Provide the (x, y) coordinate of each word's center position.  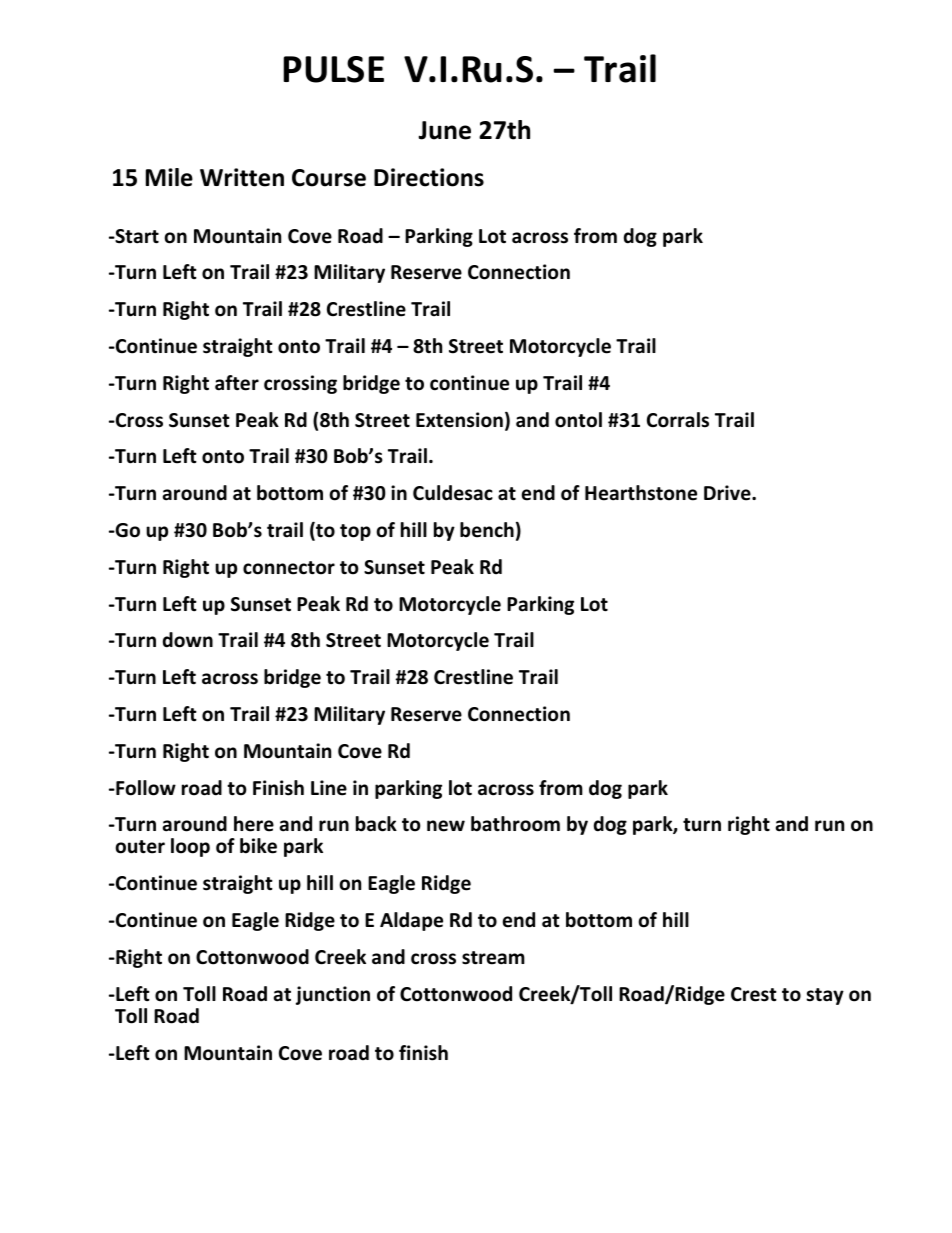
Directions (429, 177)
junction (333, 995)
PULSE (333, 69)
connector (289, 568)
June (444, 130)
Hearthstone (641, 493)
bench (487, 530)
